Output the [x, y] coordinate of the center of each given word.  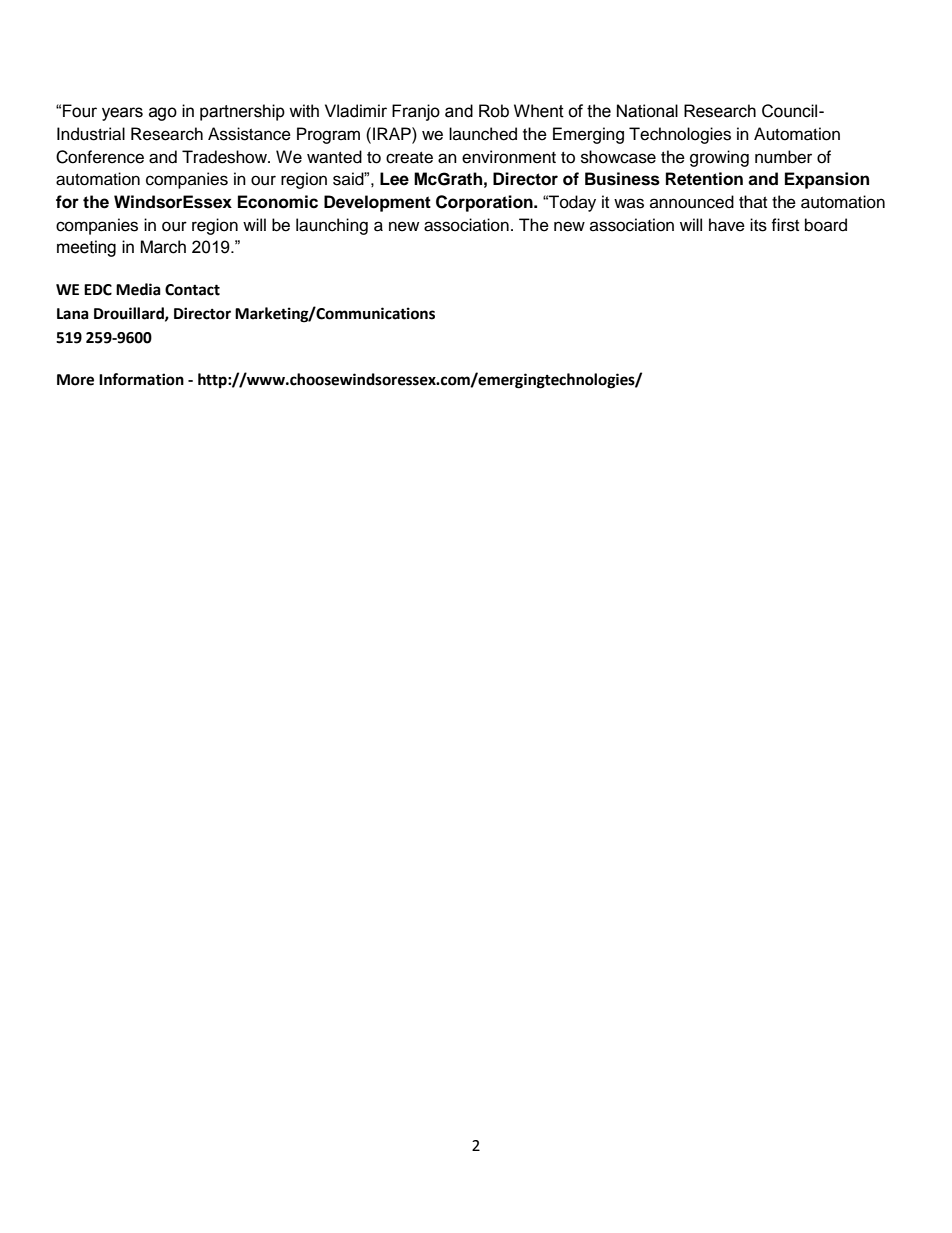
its [758, 225]
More [75, 380]
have [727, 225]
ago [163, 114]
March [163, 247]
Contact [192, 290]
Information [141, 379]
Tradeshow [225, 157]
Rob [494, 111]
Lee [394, 179]
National [647, 111]
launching [332, 226]
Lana [73, 314]
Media [138, 289]
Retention [704, 179]
